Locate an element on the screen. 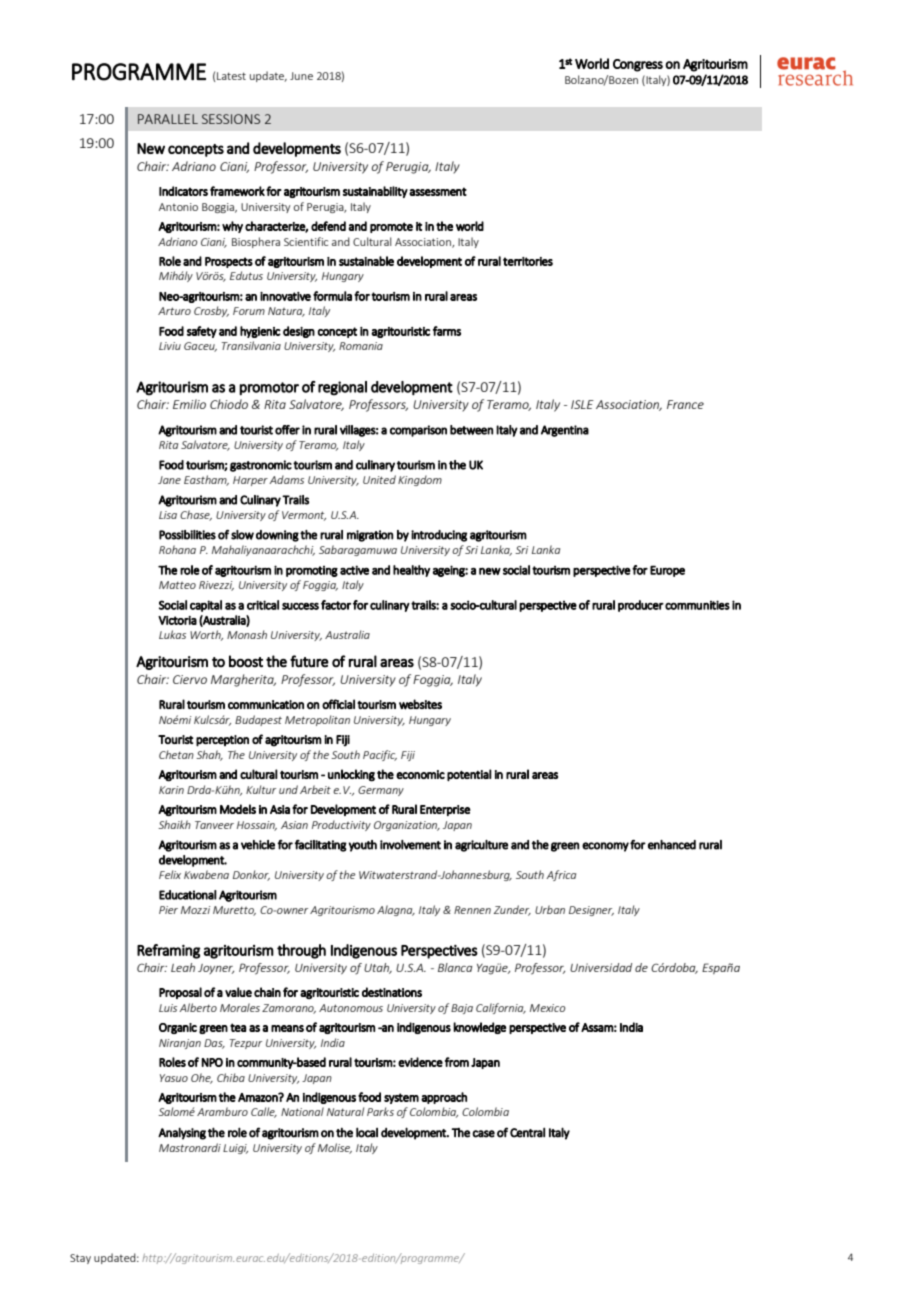 This screenshot has height=1308, width=924. producer is located at coordinates (641, 606).
